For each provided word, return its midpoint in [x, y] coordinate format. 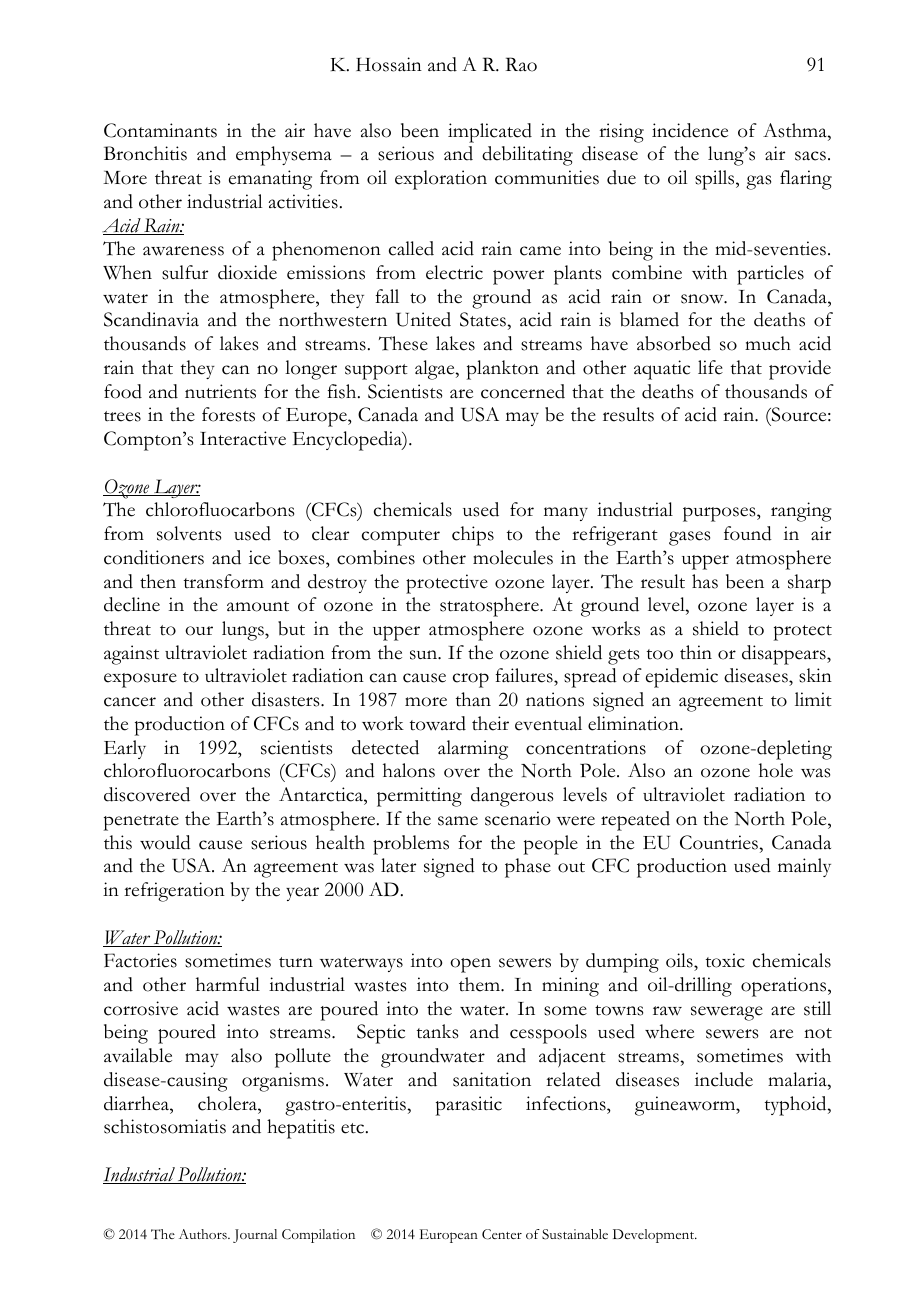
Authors [204, 1234]
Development [655, 1236]
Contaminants [160, 130]
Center [502, 1234]
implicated [490, 133]
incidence [690, 130]
